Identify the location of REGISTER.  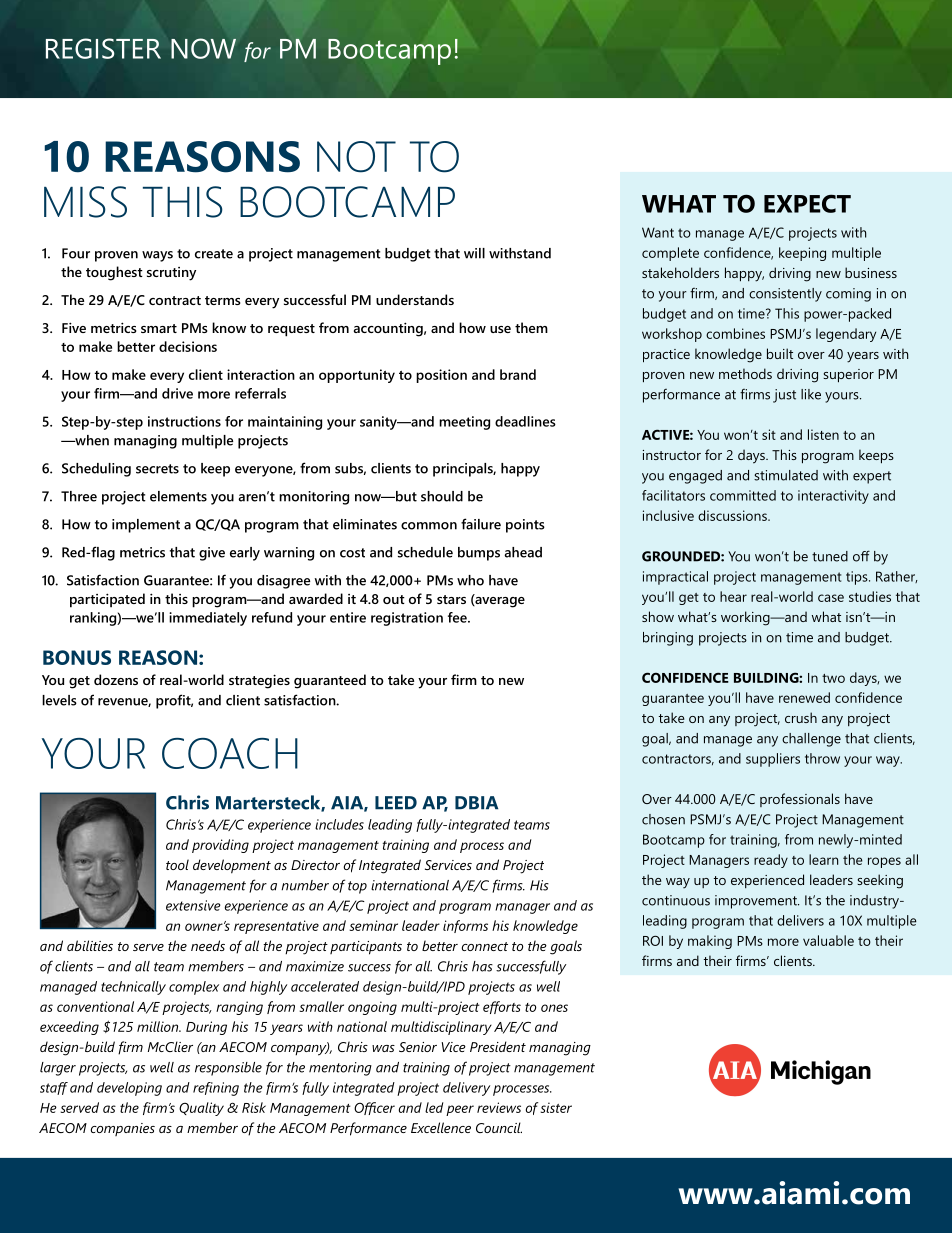
(103, 48).
